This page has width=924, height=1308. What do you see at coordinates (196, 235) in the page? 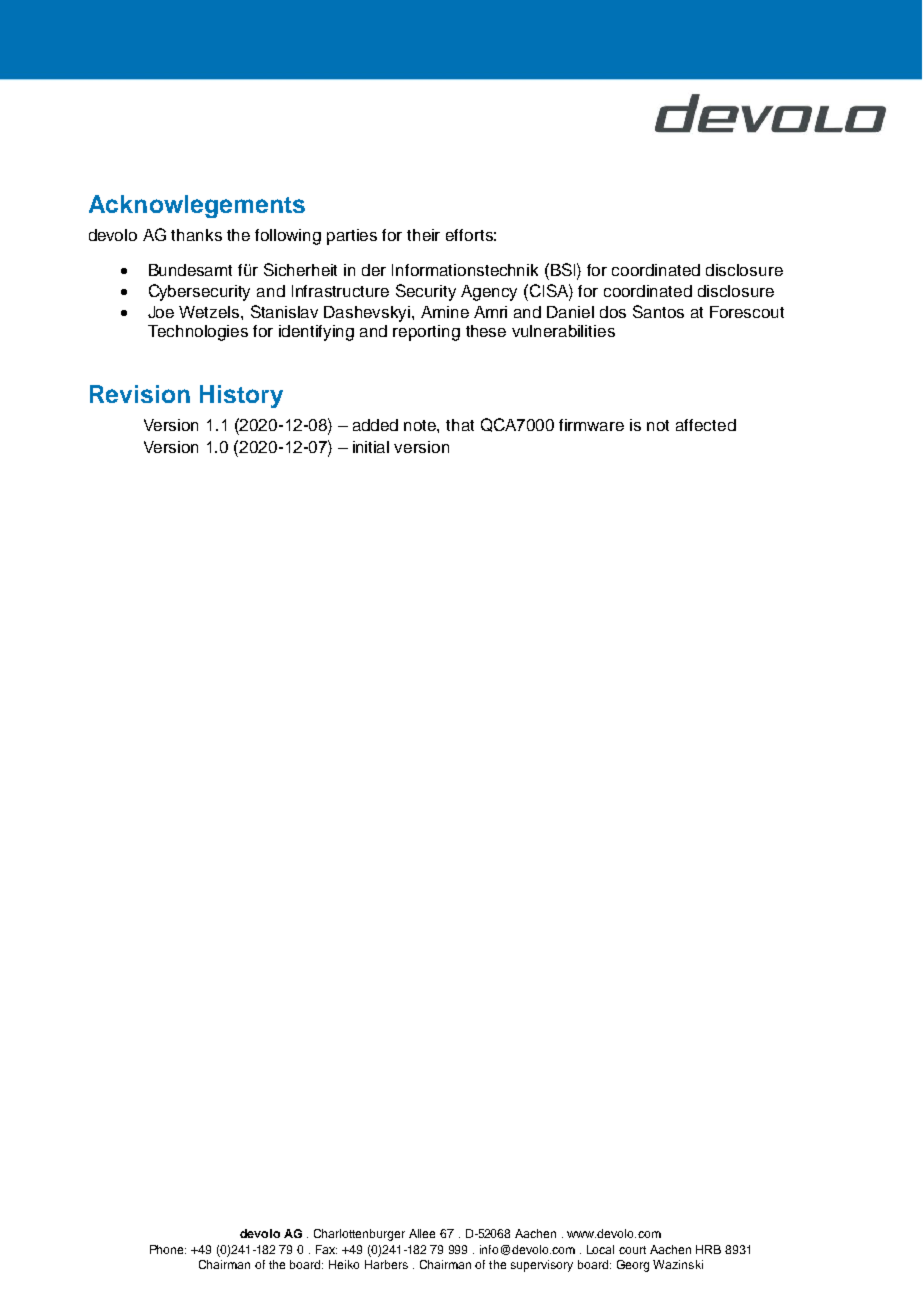
I see `thanks` at bounding box center [196, 235].
